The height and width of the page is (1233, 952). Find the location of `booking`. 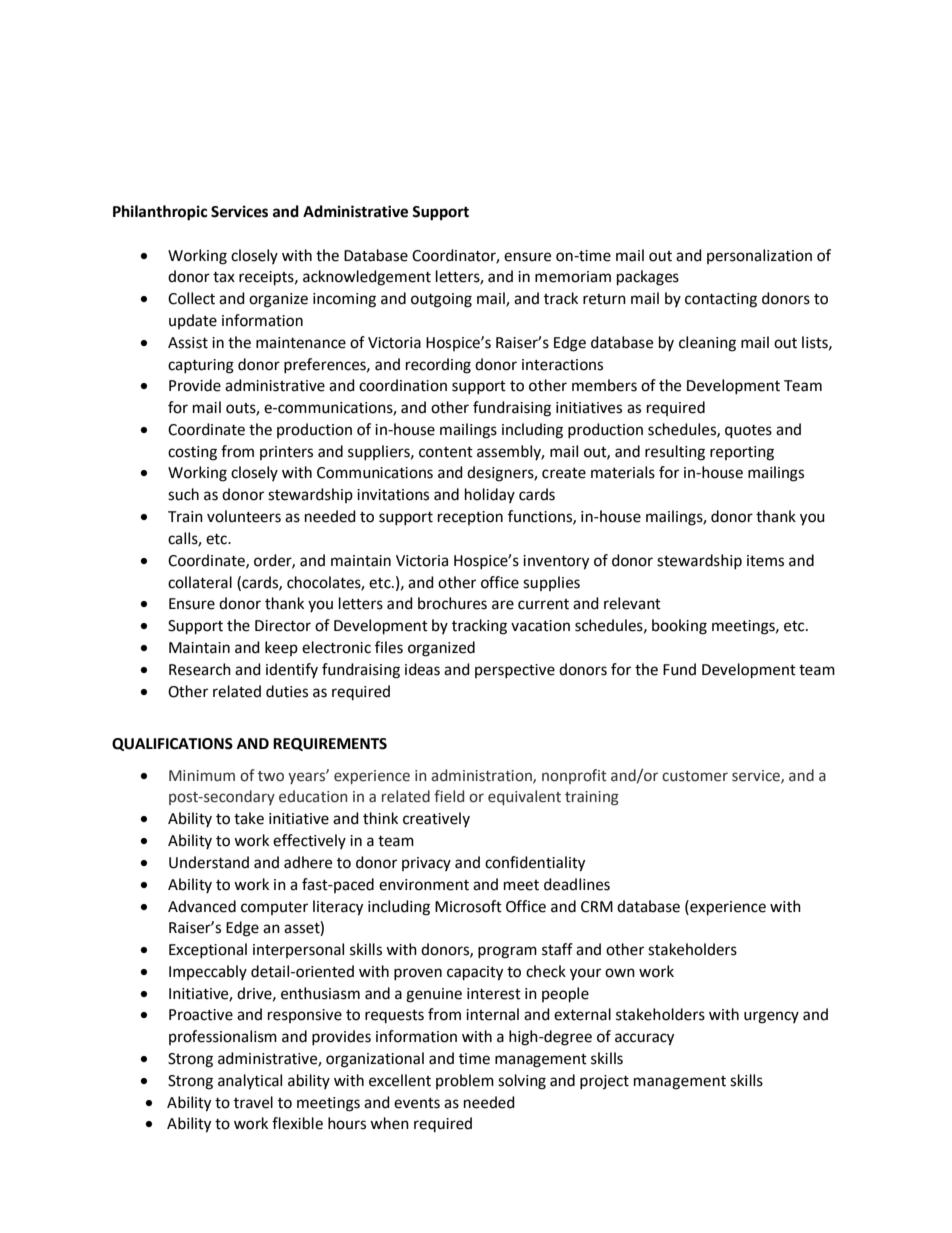

booking is located at coordinates (679, 627).
